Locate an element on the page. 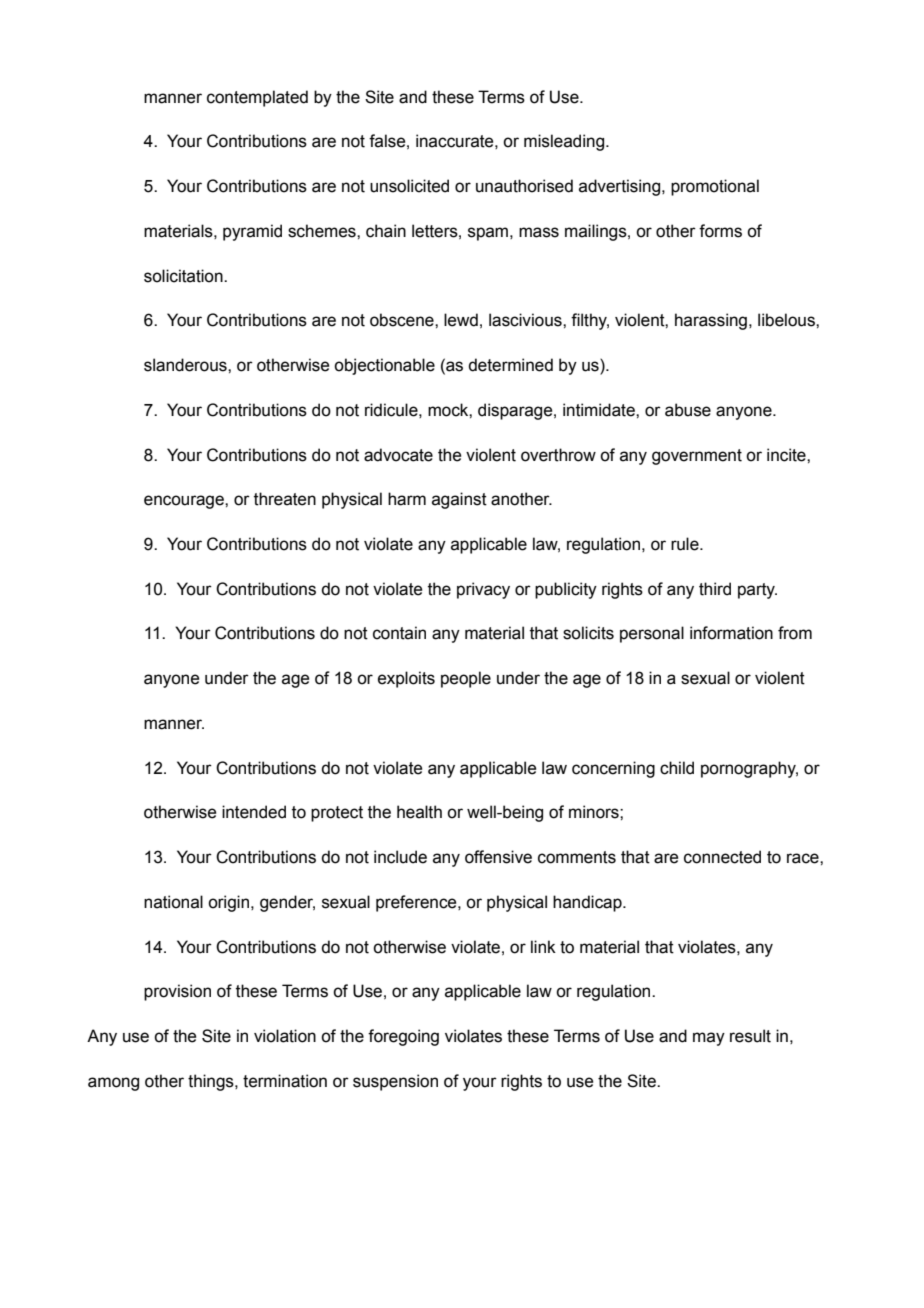 This page has width=924, height=1308. promotional is located at coordinates (715, 187).
